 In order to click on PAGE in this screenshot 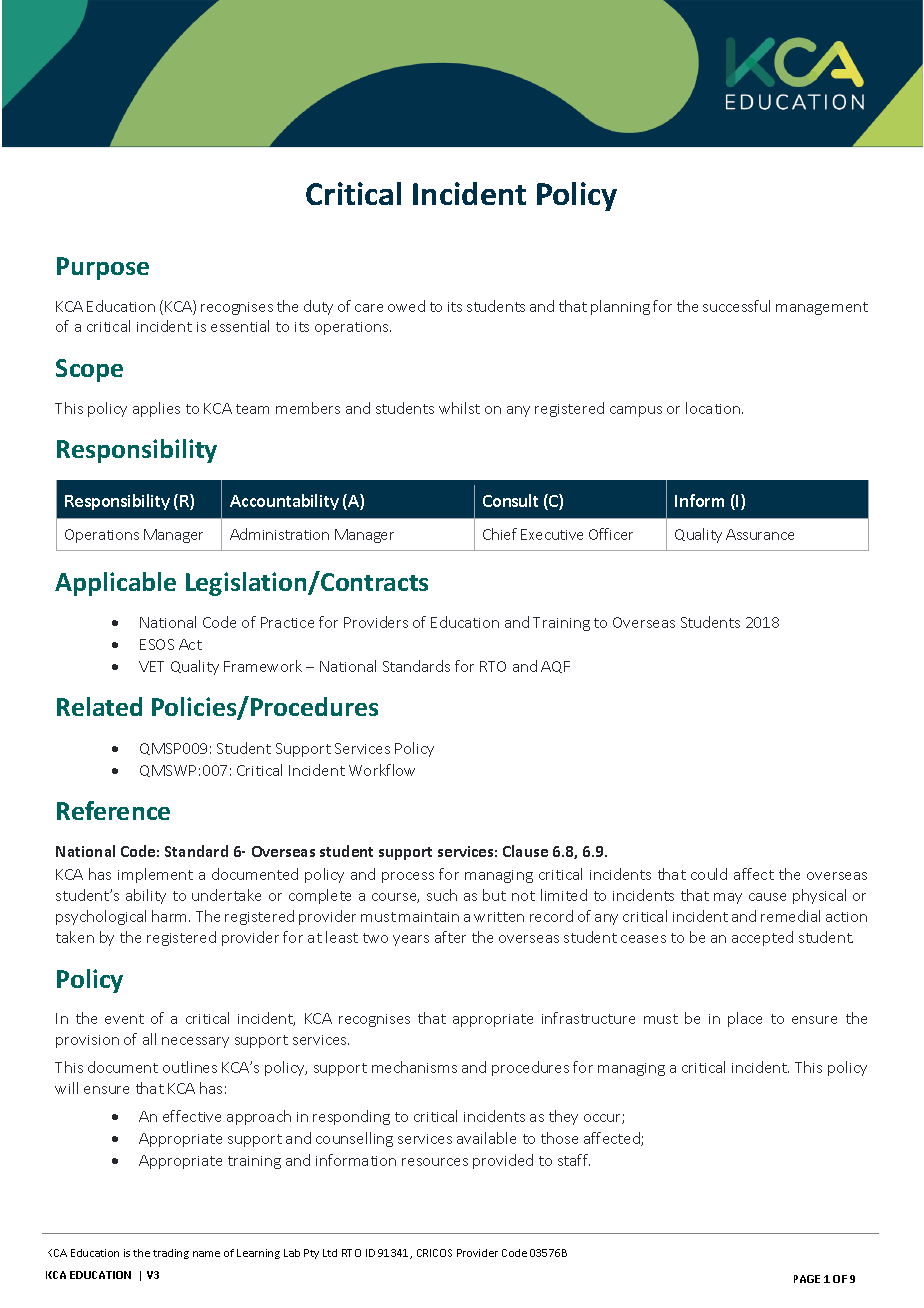, I will do `click(807, 1279)`.
